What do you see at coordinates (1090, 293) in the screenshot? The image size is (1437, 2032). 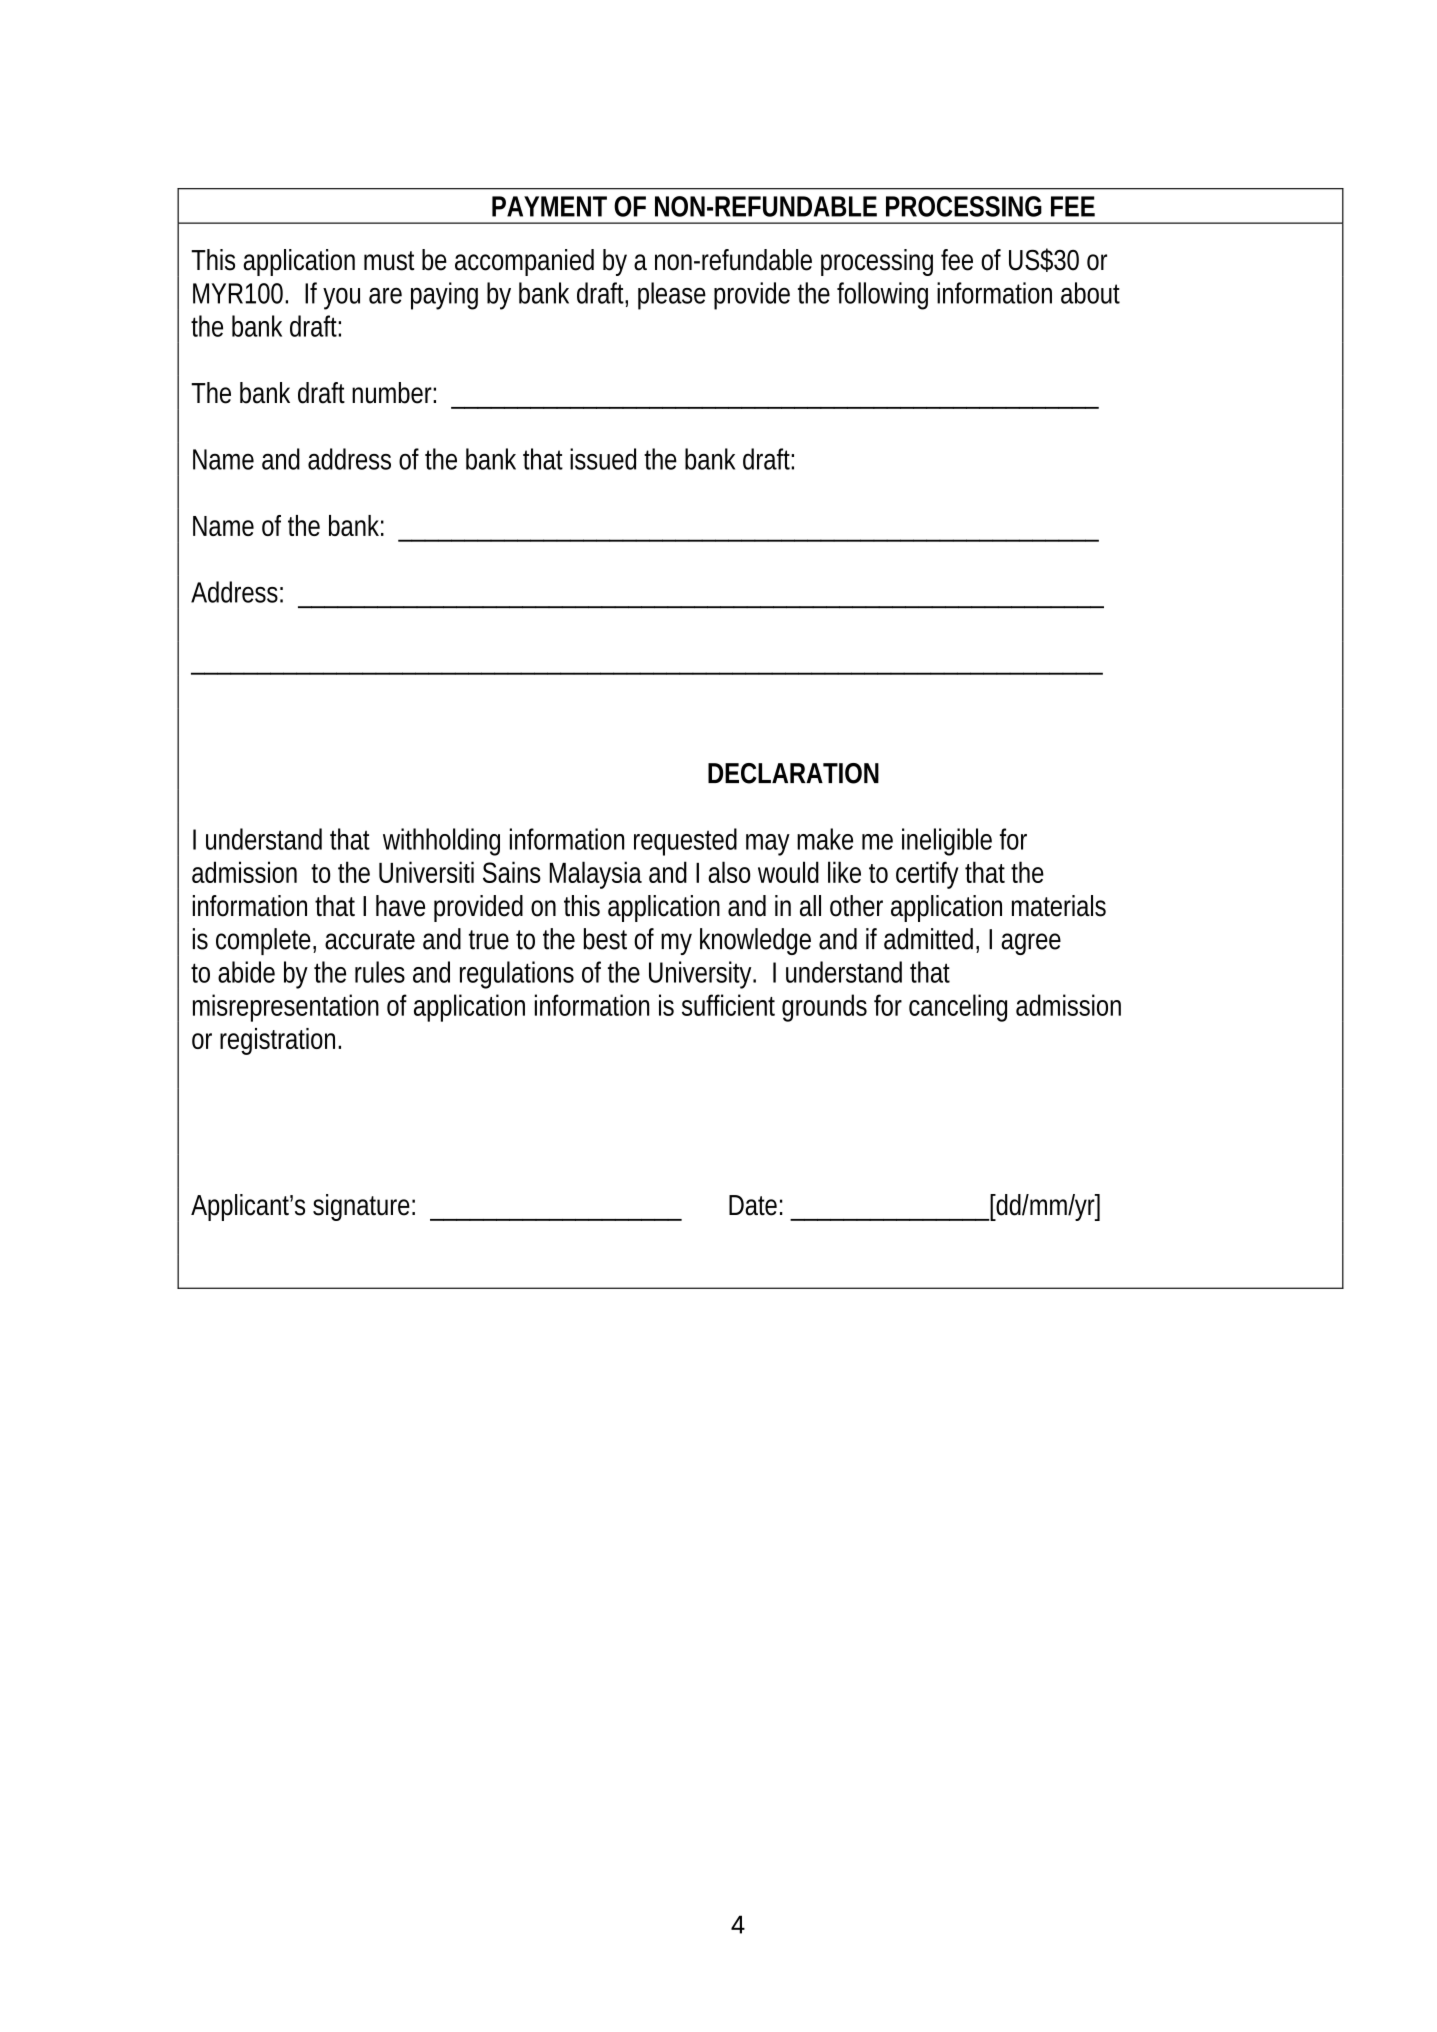 I see `about` at bounding box center [1090, 293].
